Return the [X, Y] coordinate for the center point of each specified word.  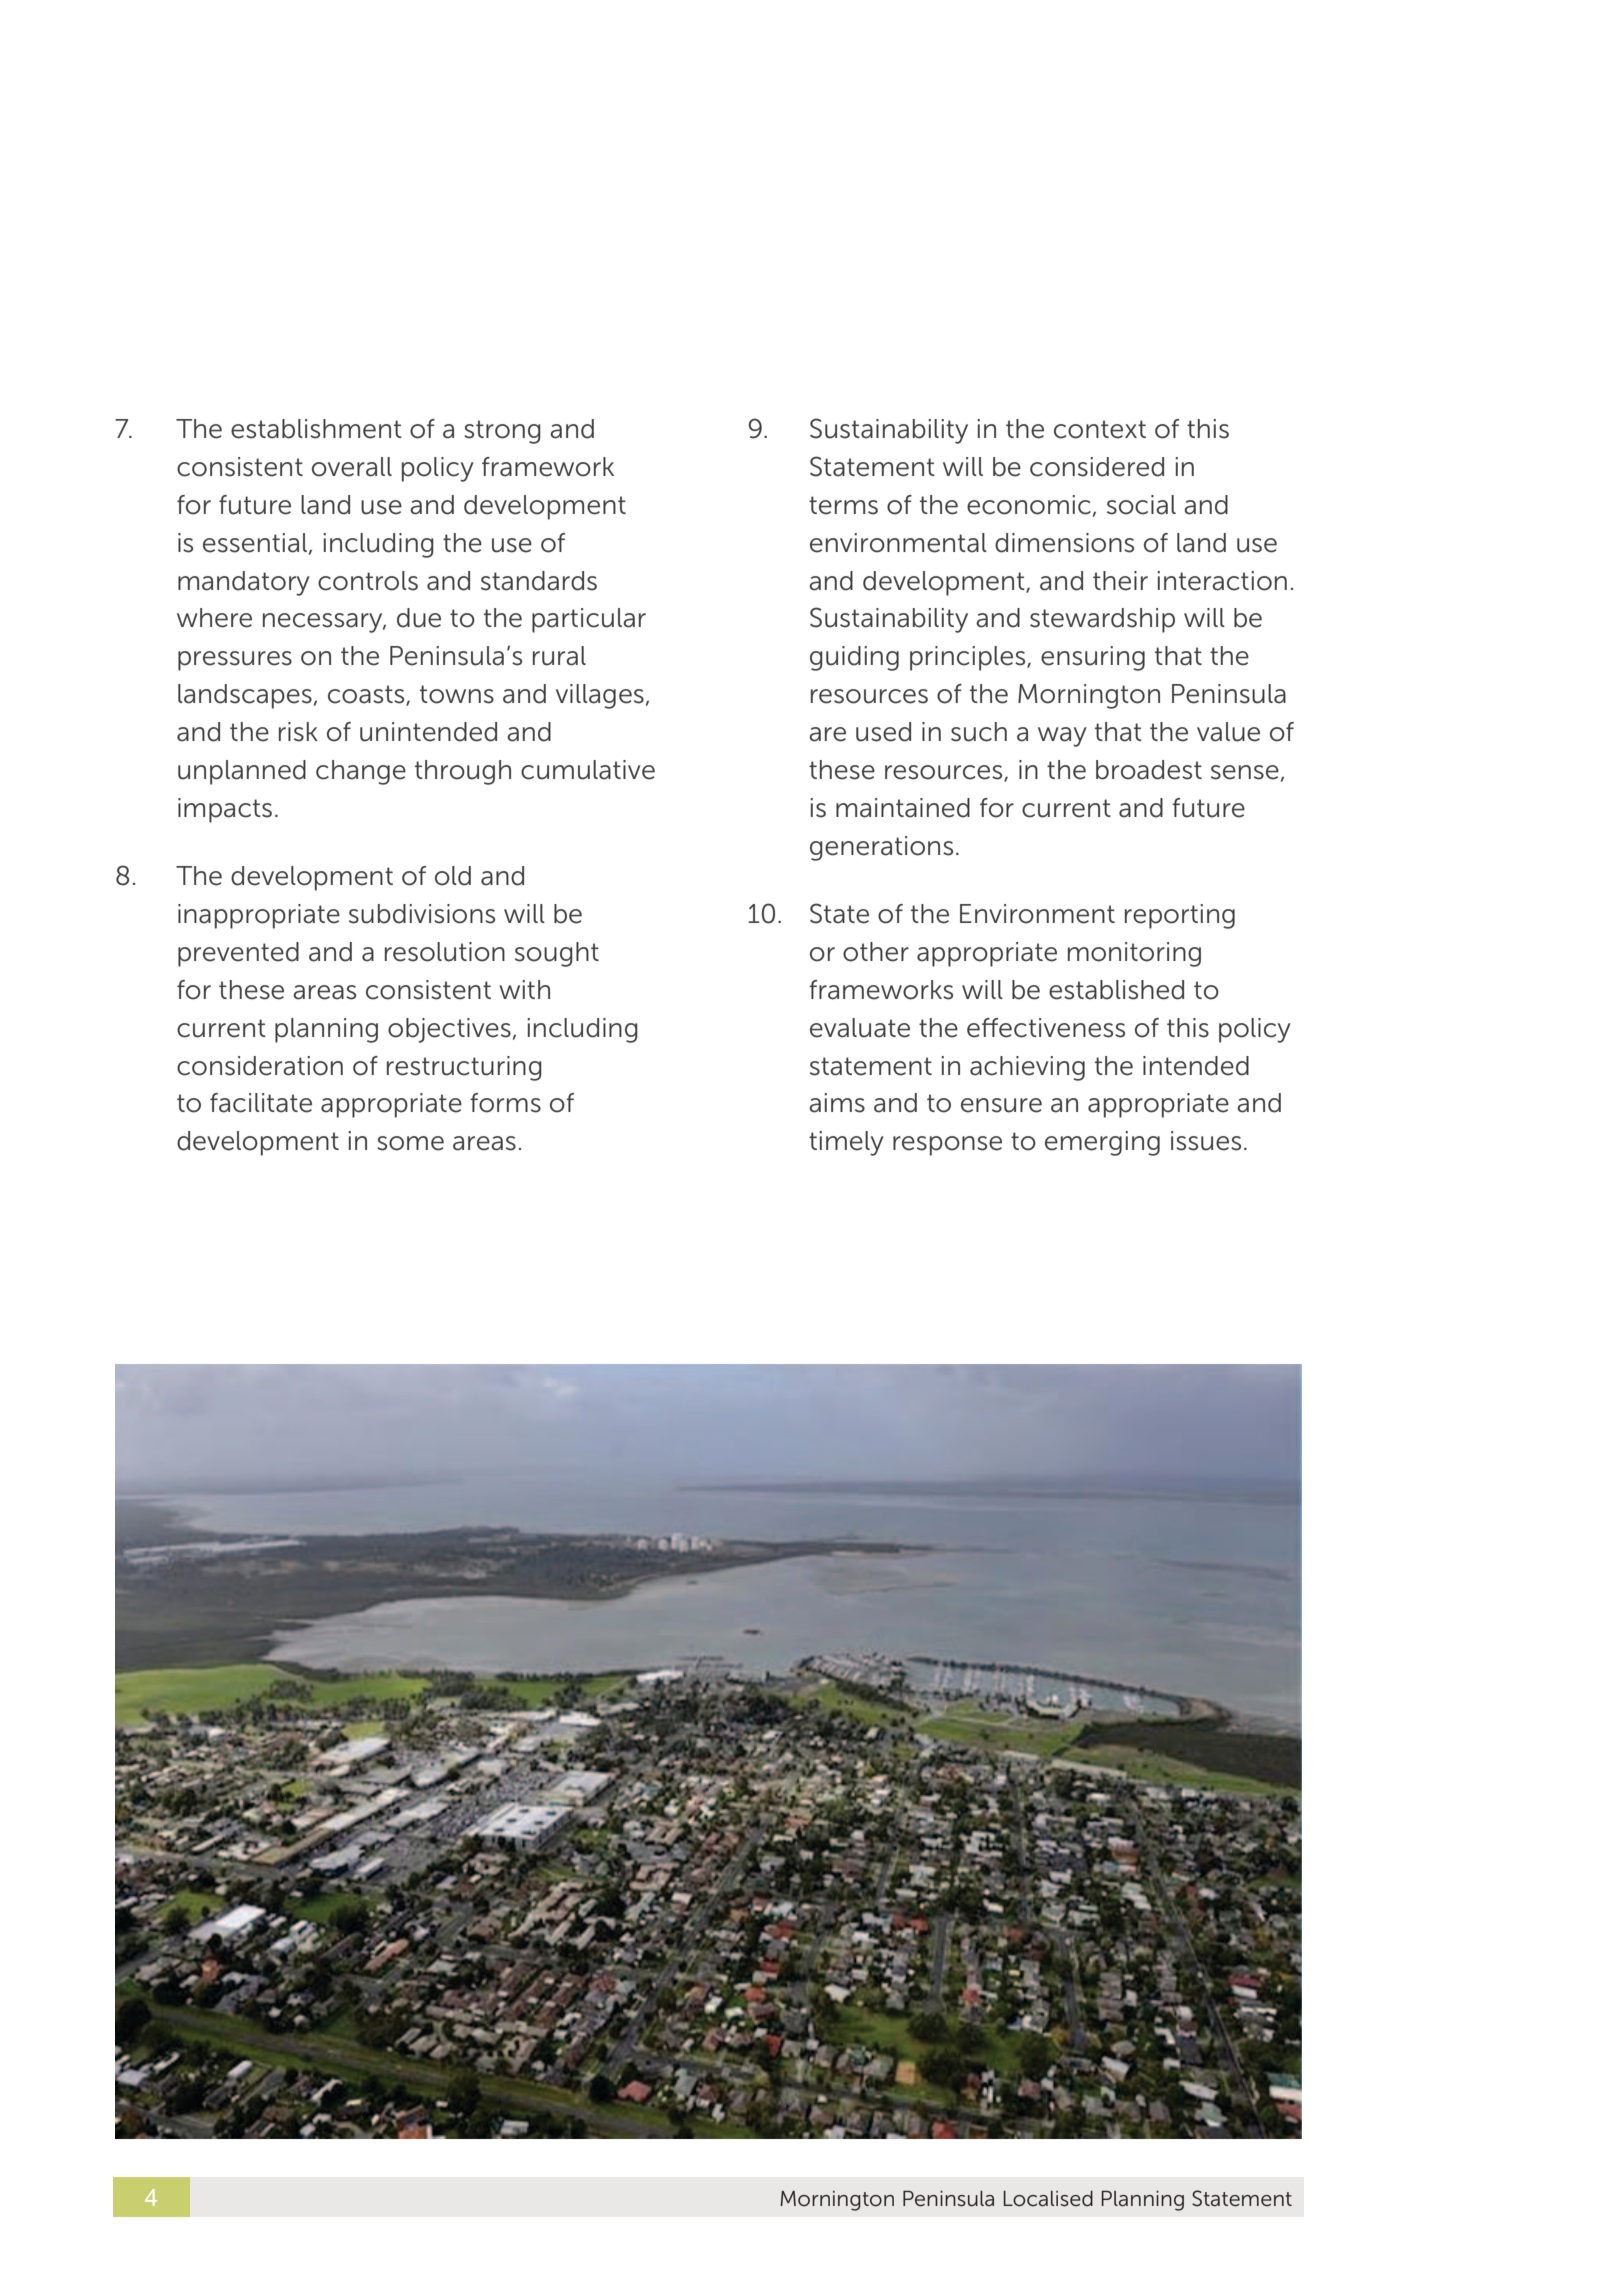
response [947, 1146]
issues [1206, 1141]
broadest [1149, 770]
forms [505, 1103]
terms [843, 505]
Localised [1048, 2199]
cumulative [588, 770]
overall [352, 467]
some [410, 1143]
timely [846, 1143]
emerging [1102, 1143]
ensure [1001, 1105]
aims [837, 1103]
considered [1097, 467]
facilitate [261, 1103]
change [361, 772]
